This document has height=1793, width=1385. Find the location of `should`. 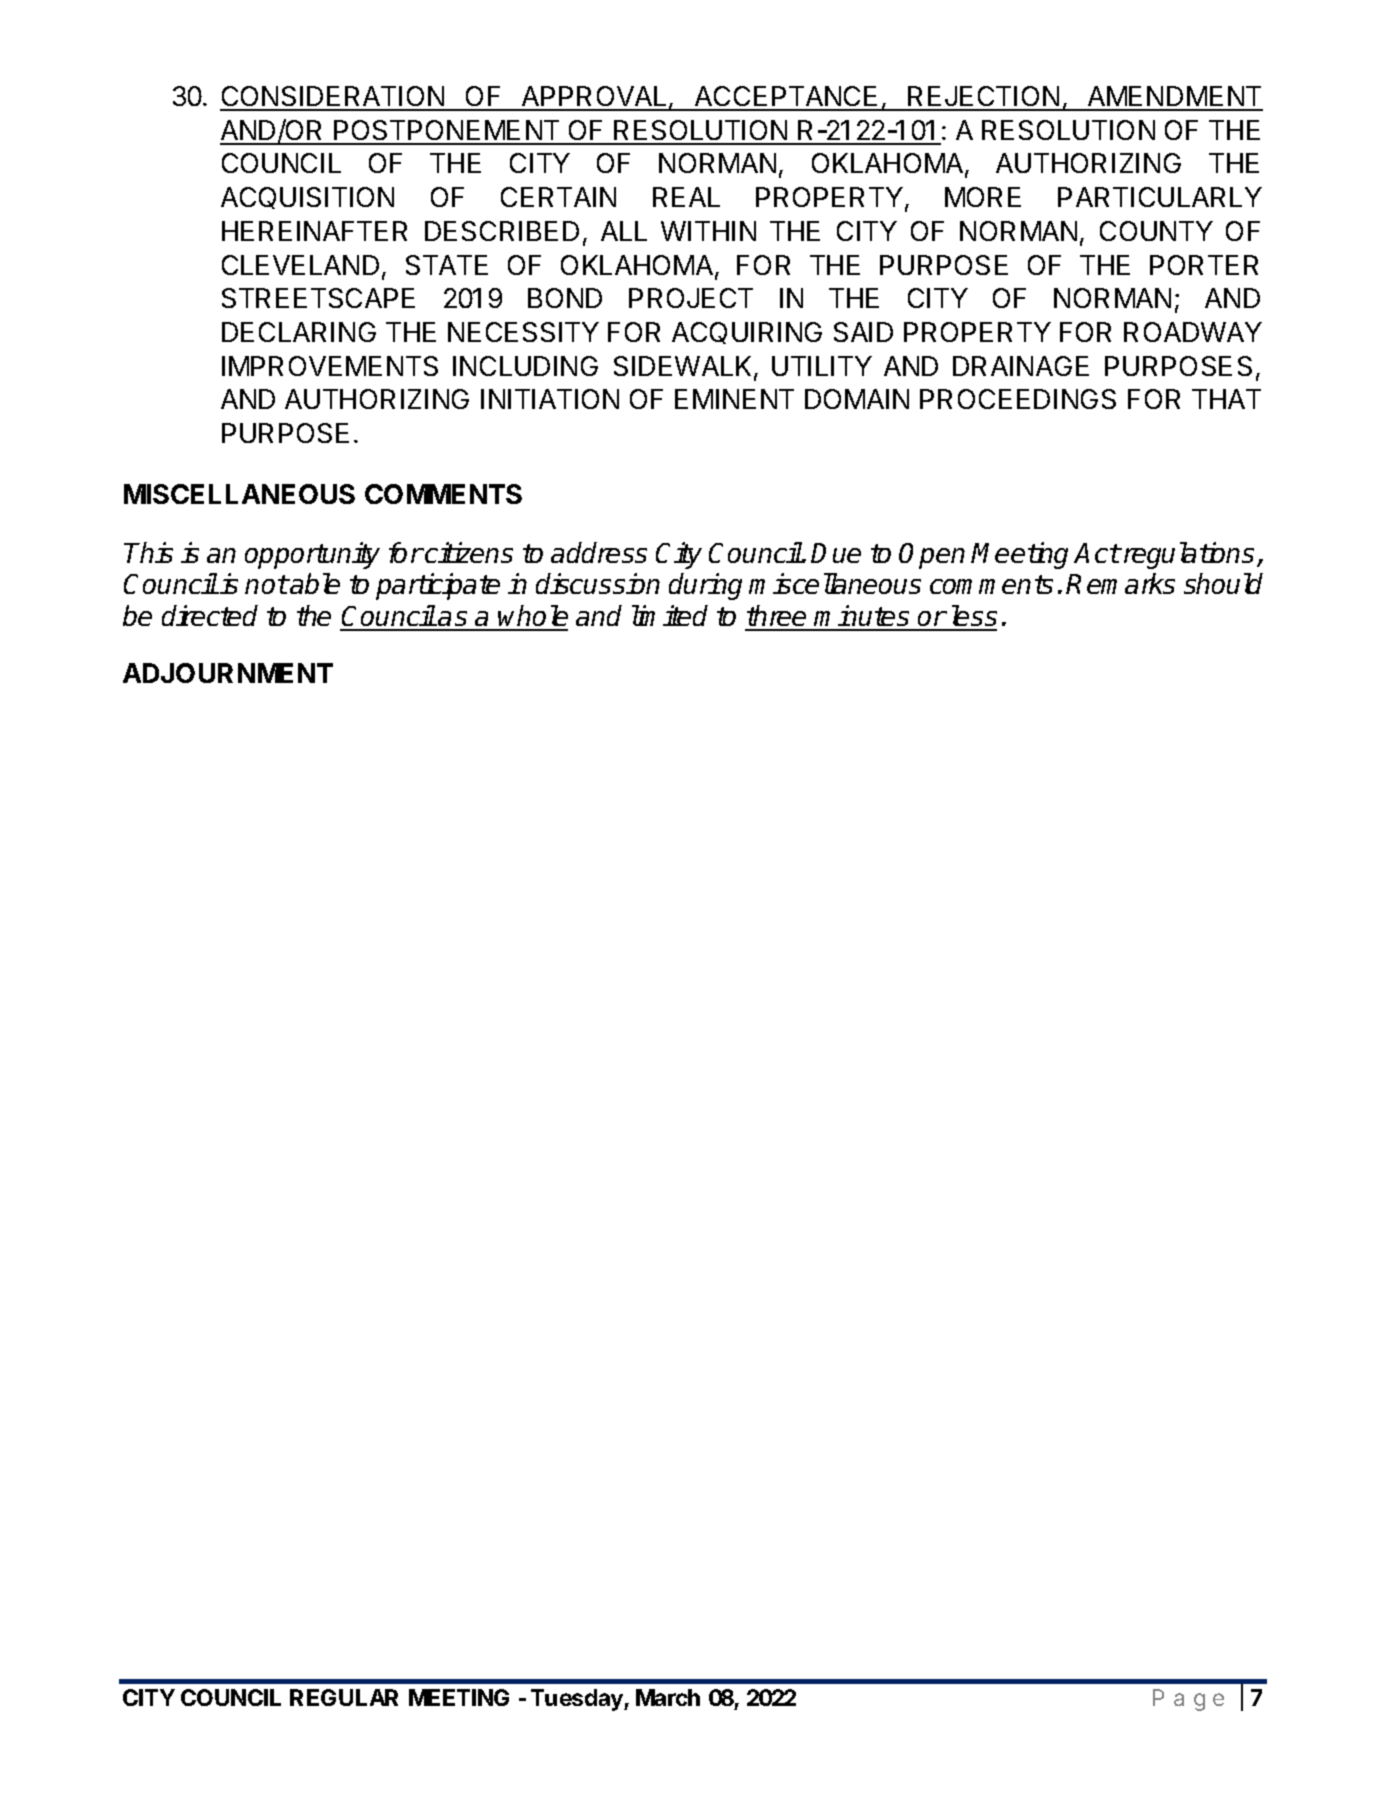

should is located at coordinates (1223, 583).
